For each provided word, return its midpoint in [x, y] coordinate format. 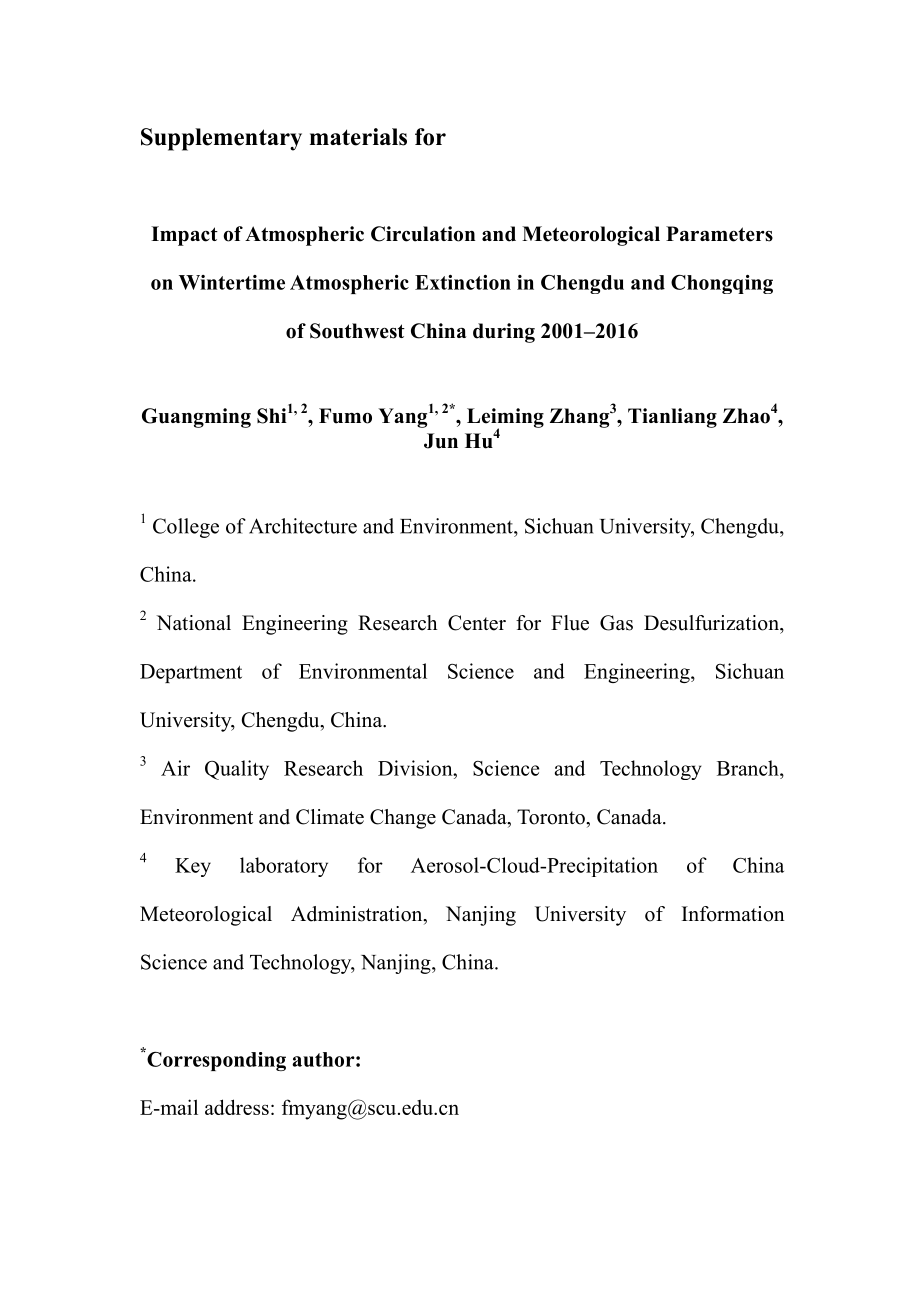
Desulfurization [712, 623]
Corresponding [215, 1060]
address [237, 1107]
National [193, 623]
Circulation [423, 234]
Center [477, 623]
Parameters [719, 234]
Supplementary [221, 139]
